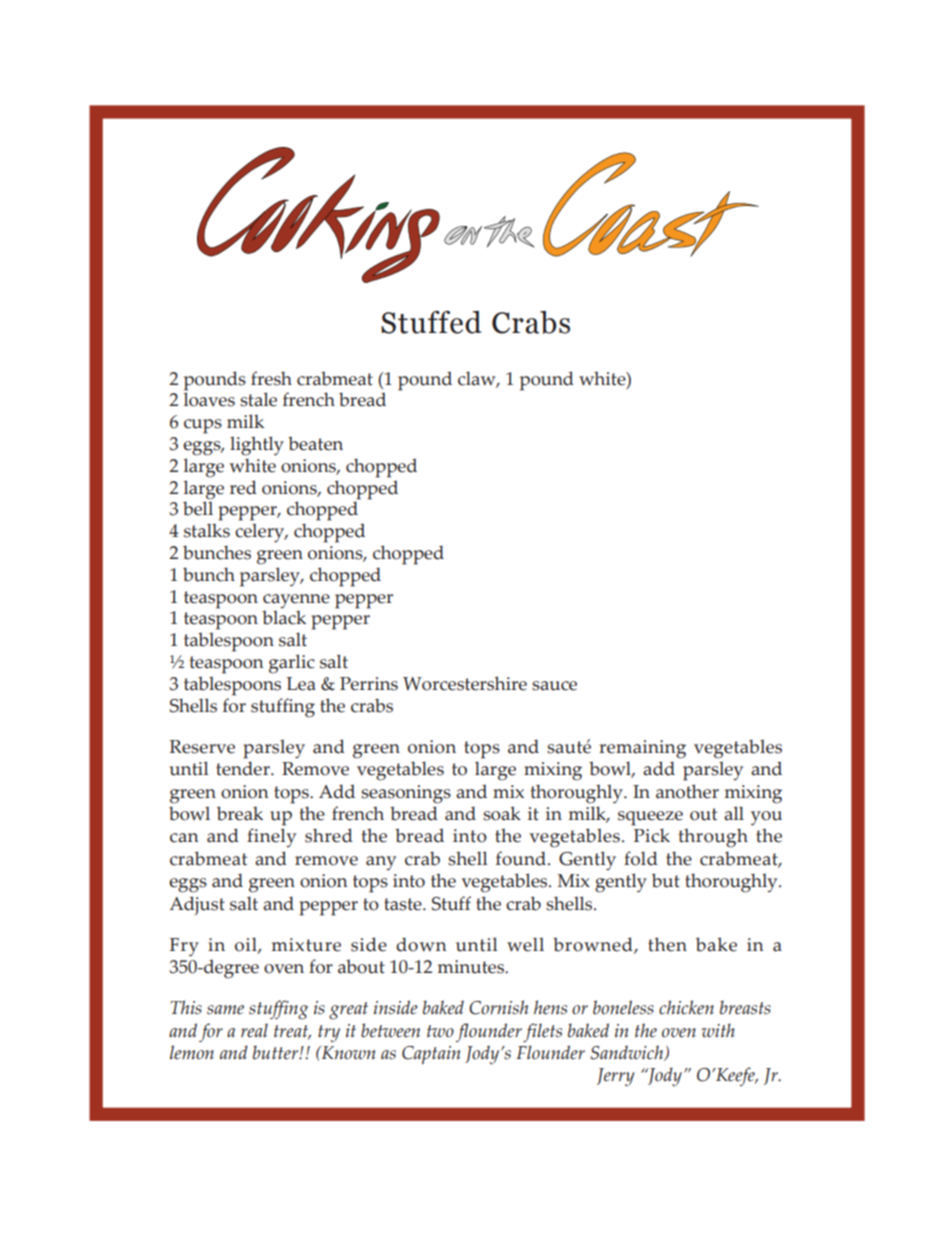 The width and height of the screenshot is (952, 1233). What do you see at coordinates (254, 1030) in the screenshot?
I see `real` at bounding box center [254, 1030].
